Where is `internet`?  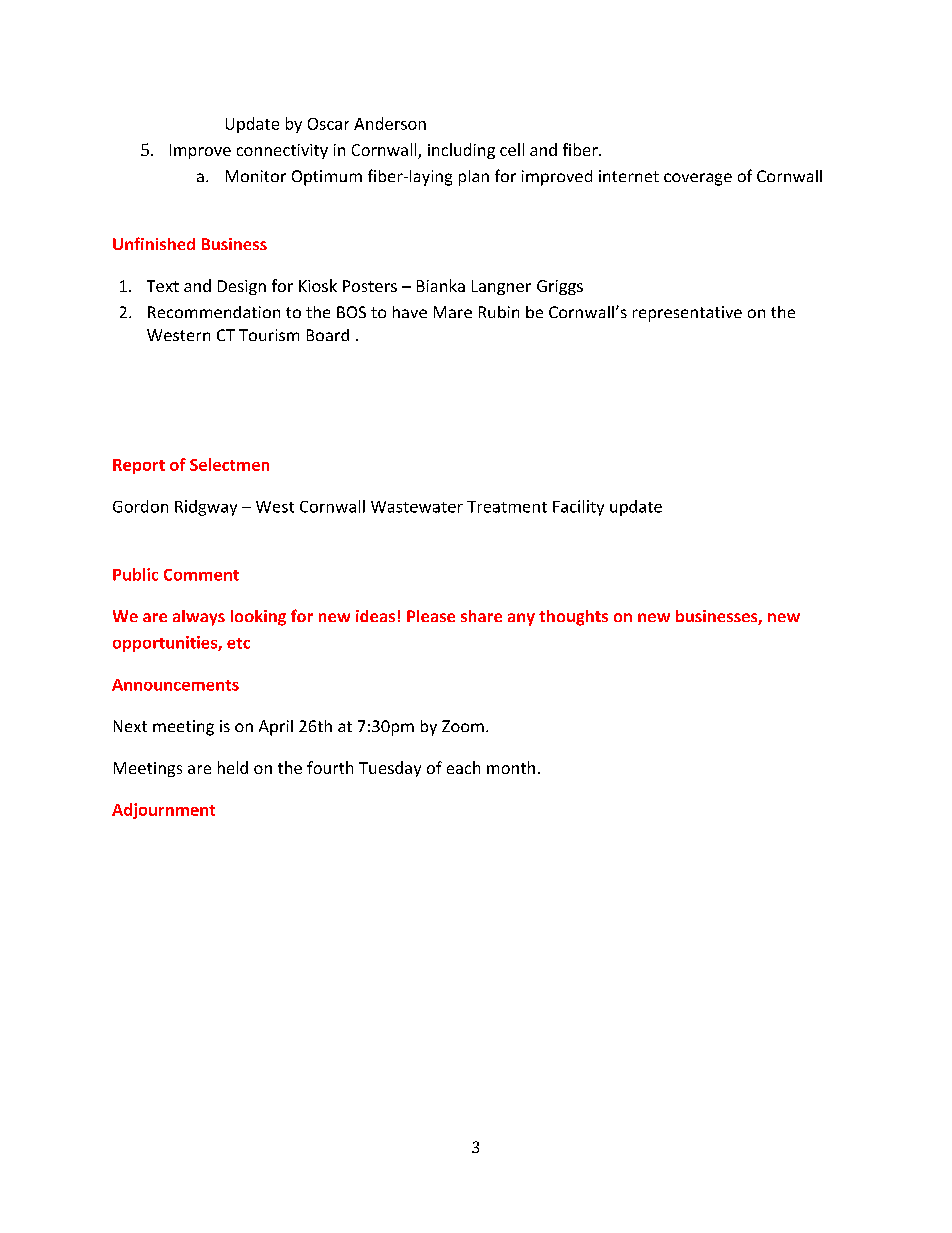 internet is located at coordinates (629, 176).
